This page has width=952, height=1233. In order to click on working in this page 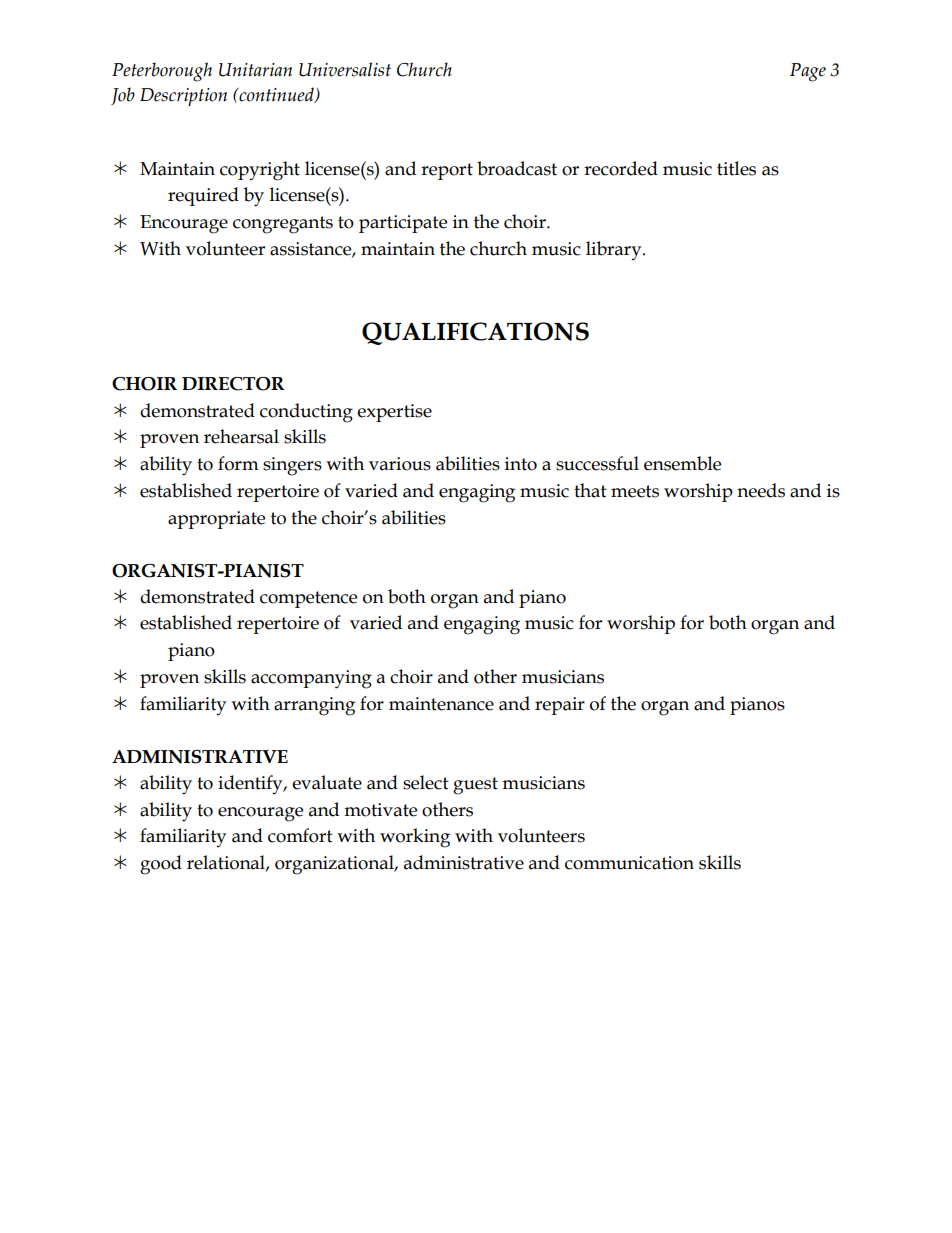, I will do `click(415, 838)`.
